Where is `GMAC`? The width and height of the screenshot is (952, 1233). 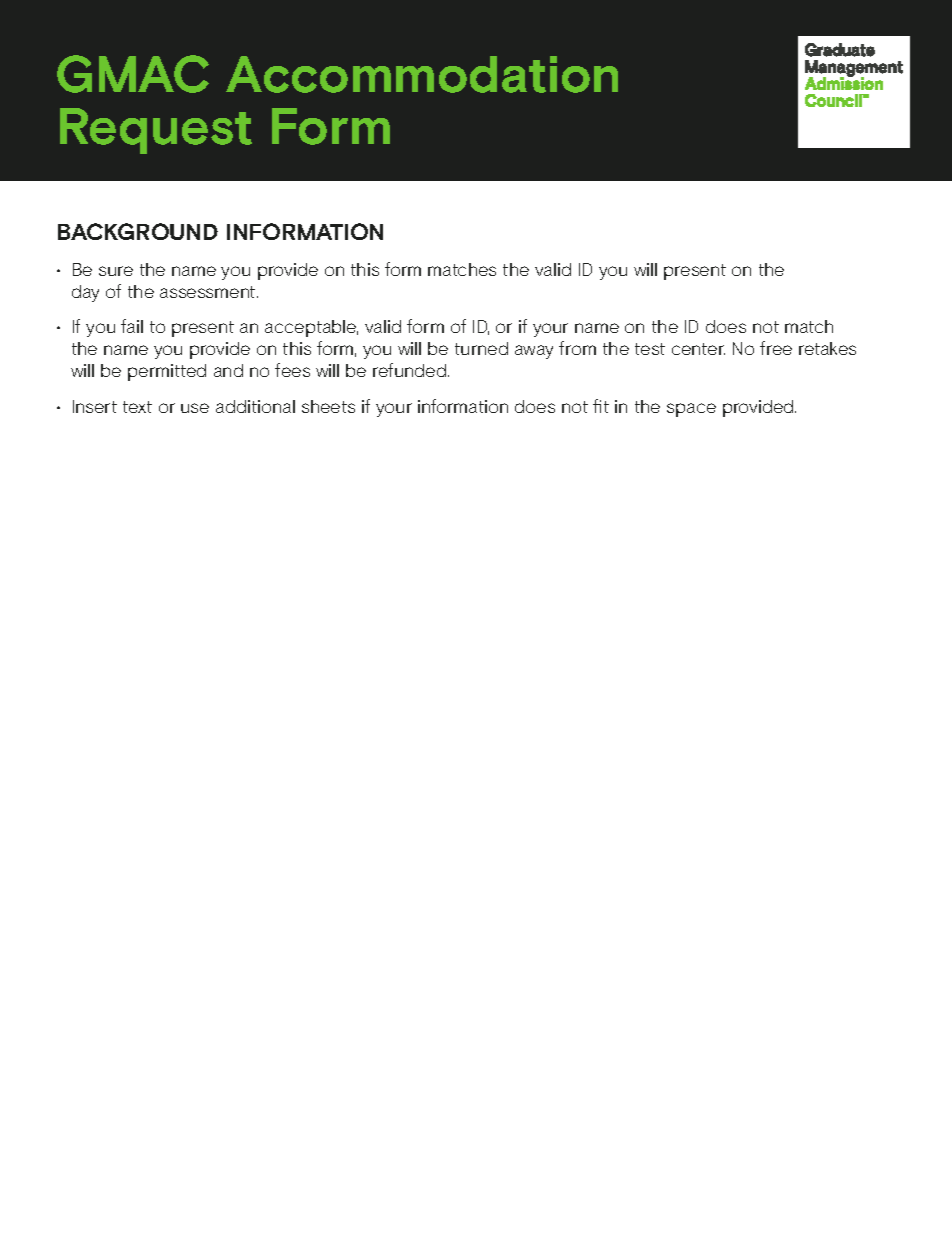 GMAC is located at coordinates (133, 74).
